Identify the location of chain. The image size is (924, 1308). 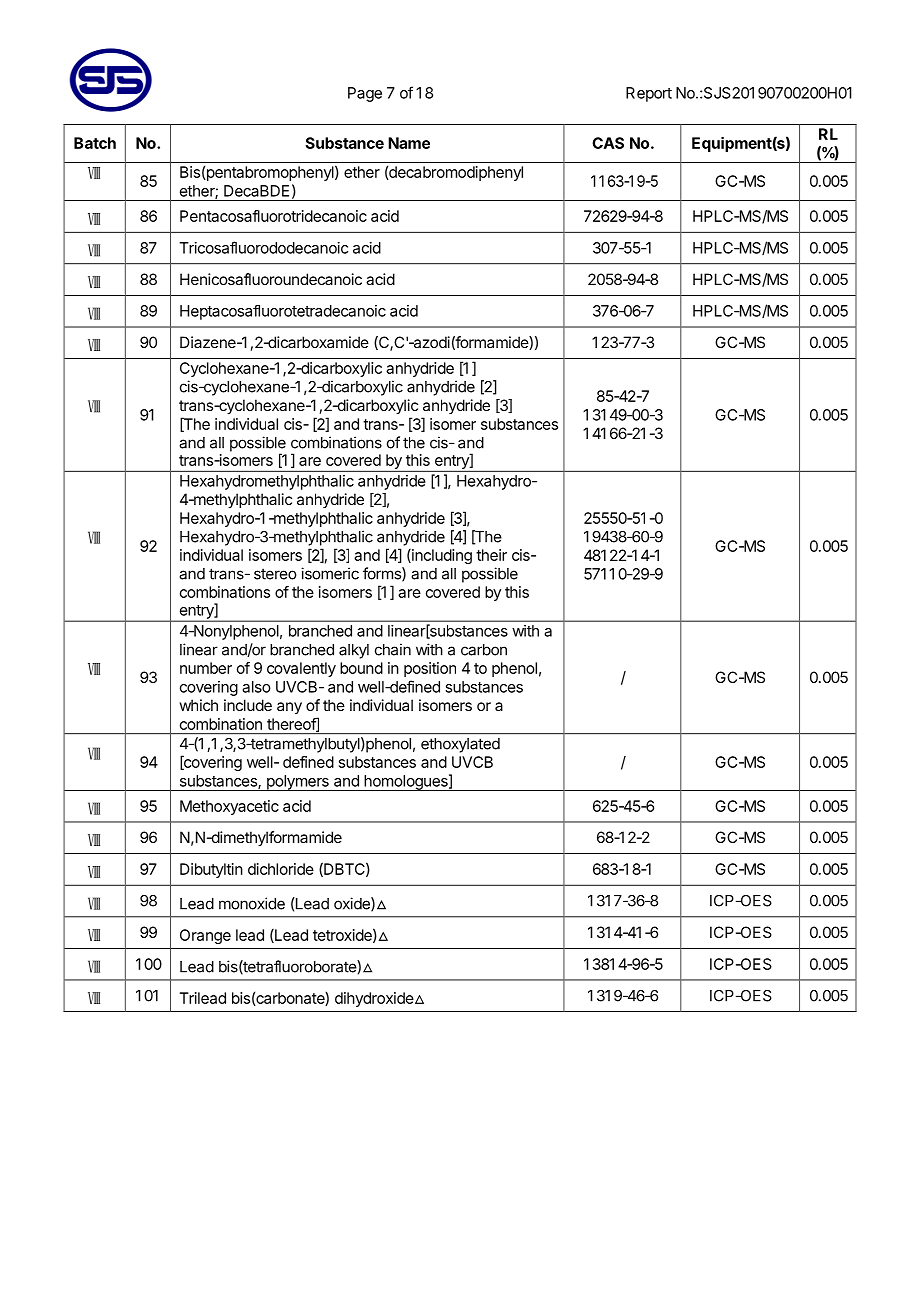
(393, 649).
